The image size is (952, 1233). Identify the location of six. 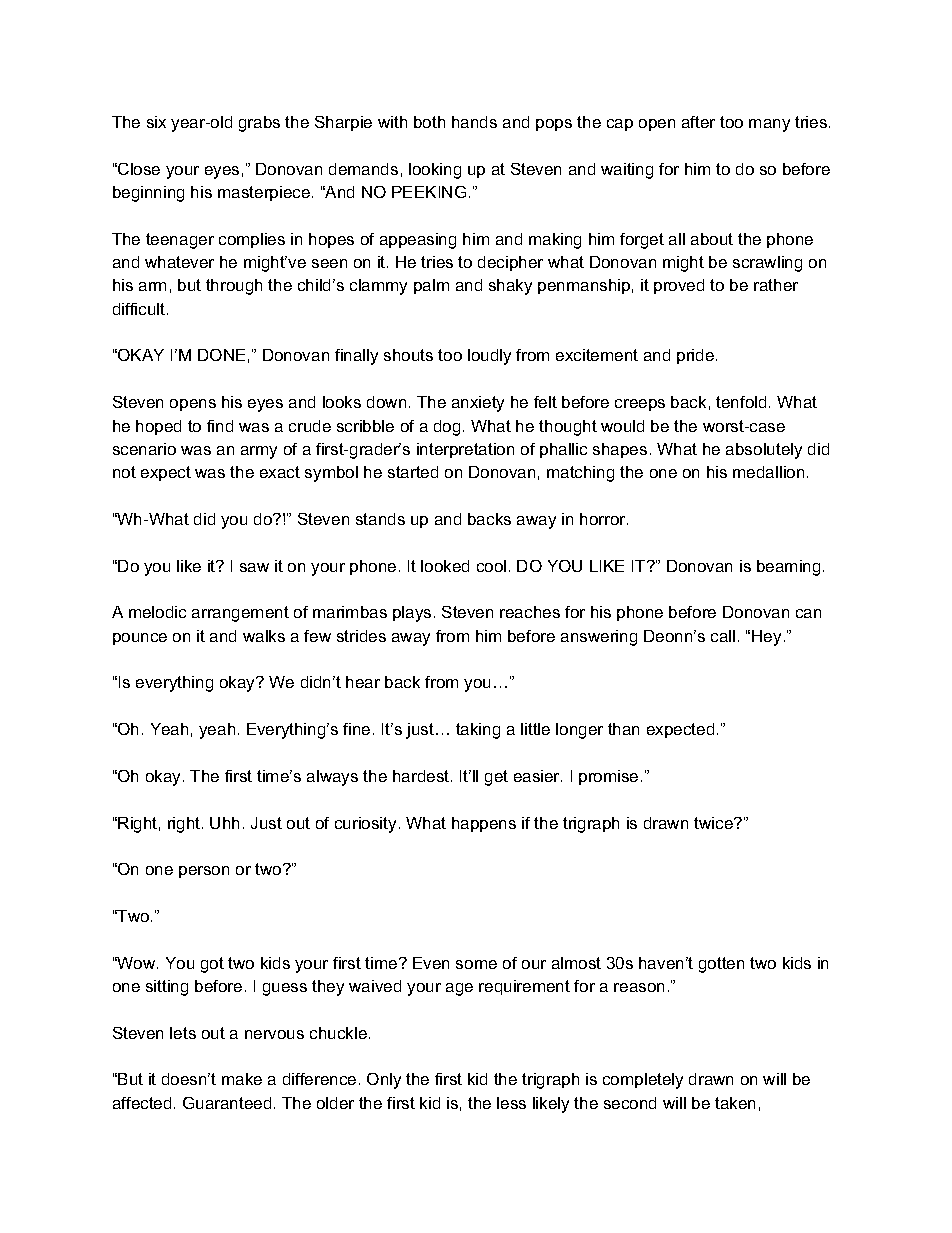
(156, 122).
